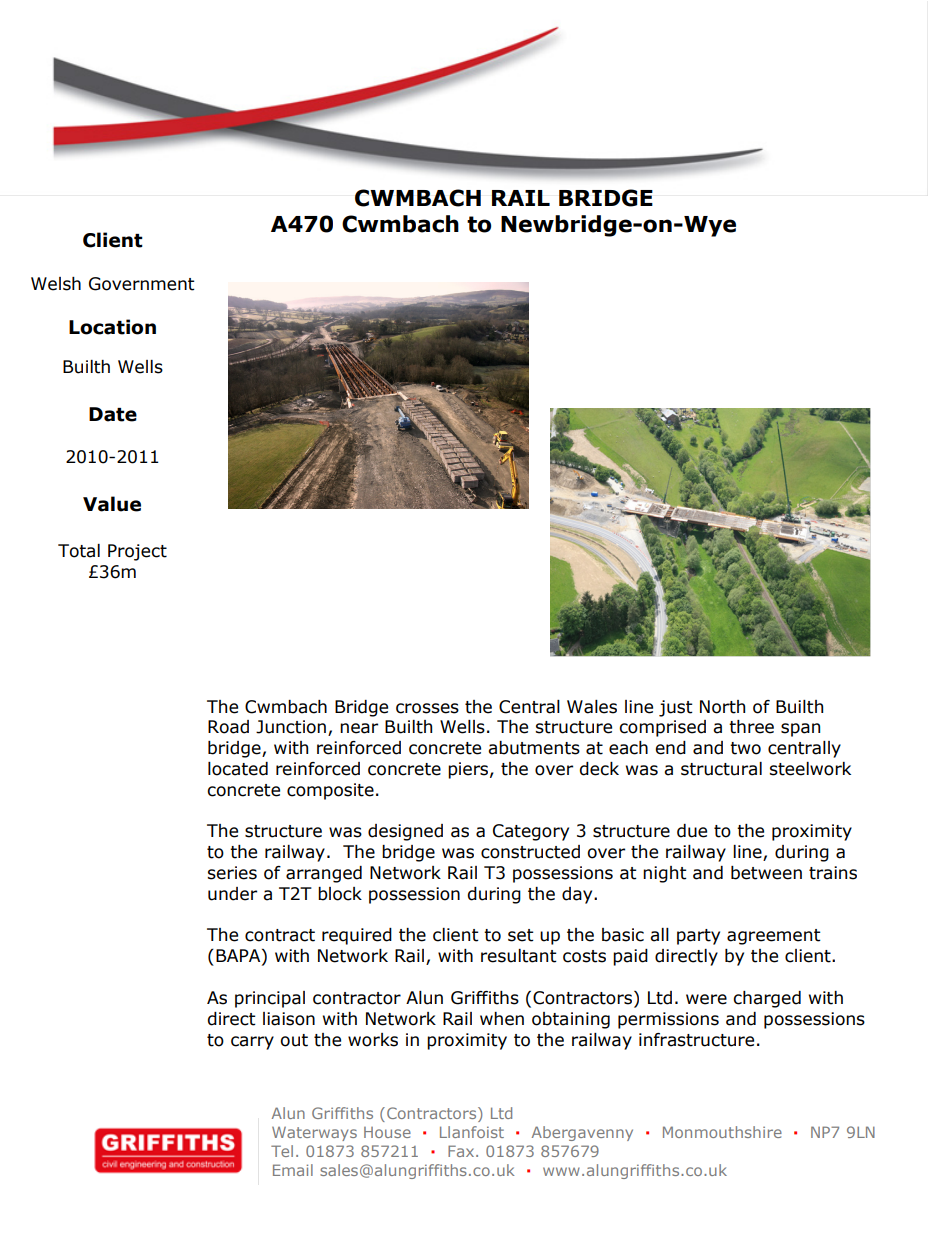 Image resolution: width=952 pixels, height=1233 pixels. Describe the element at coordinates (112, 327) in the screenshot. I see `Location` at that location.
